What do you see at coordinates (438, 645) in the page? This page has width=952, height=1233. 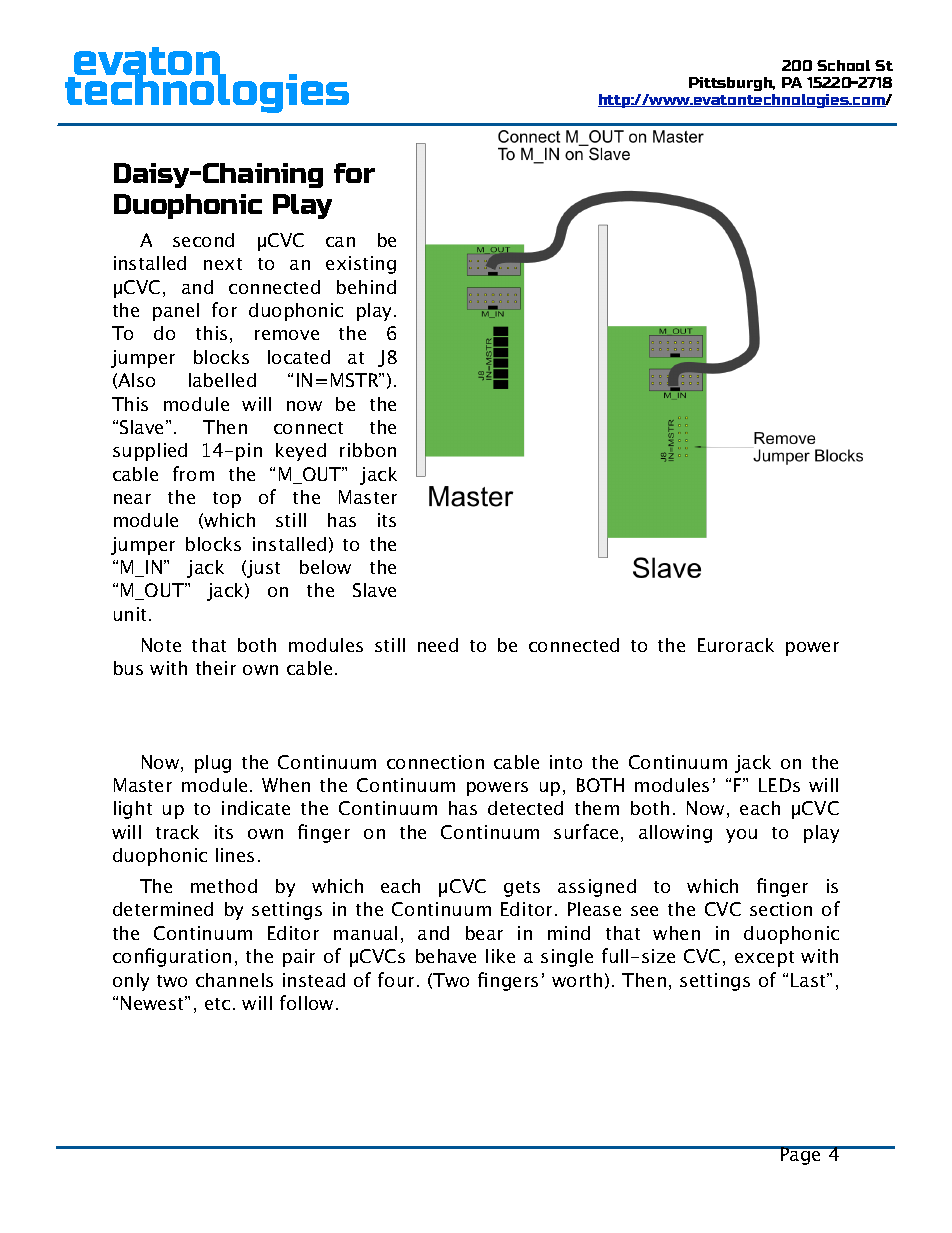 I see `need` at bounding box center [438, 645].
